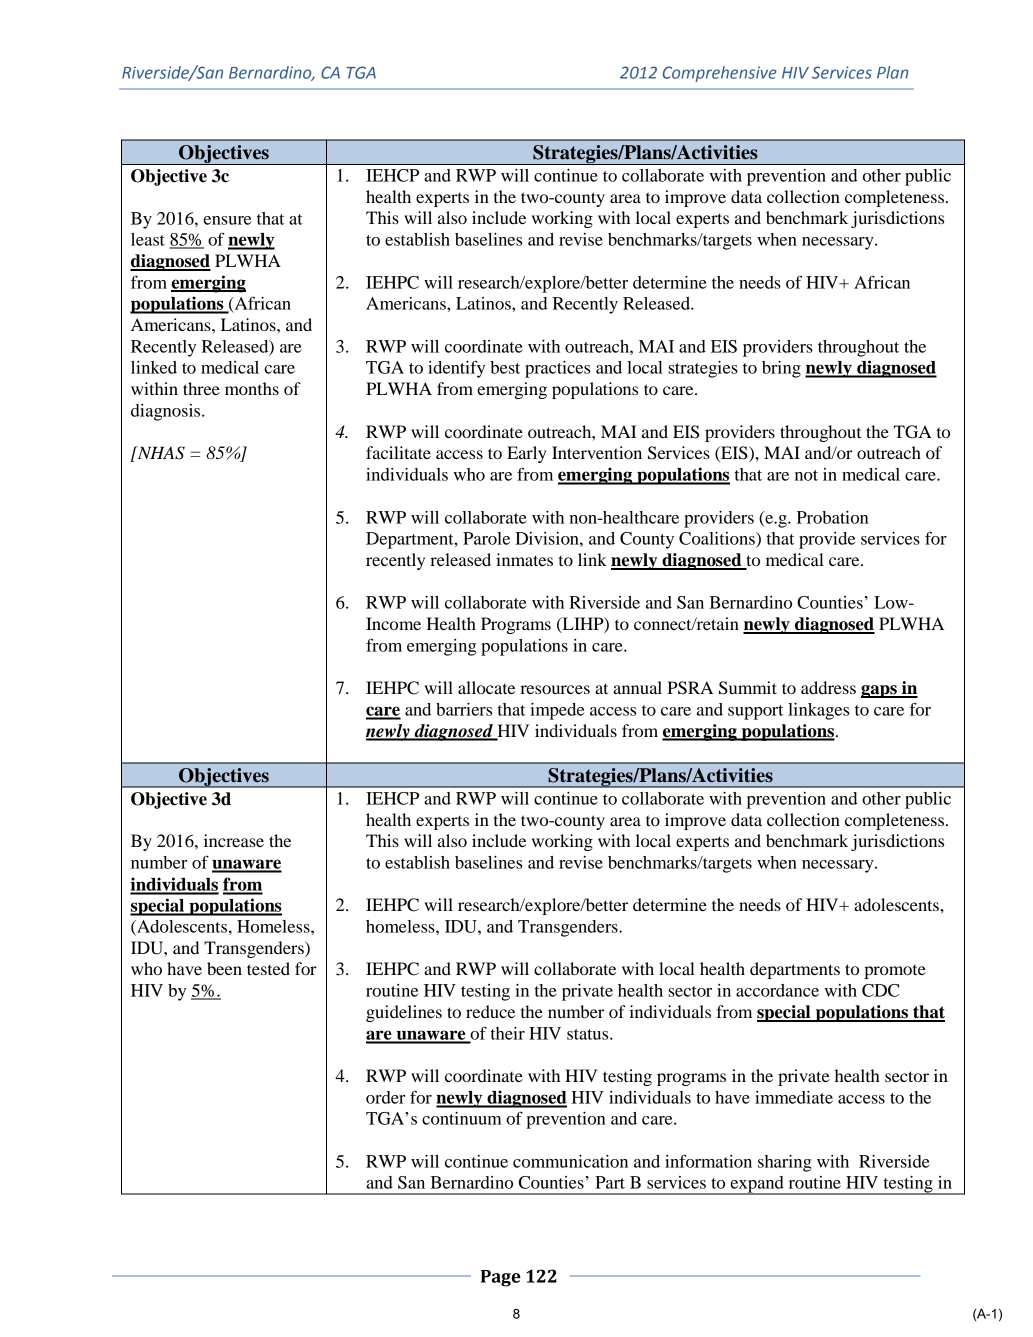 The height and width of the image is (1337, 1033). I want to click on order, so click(385, 1097).
